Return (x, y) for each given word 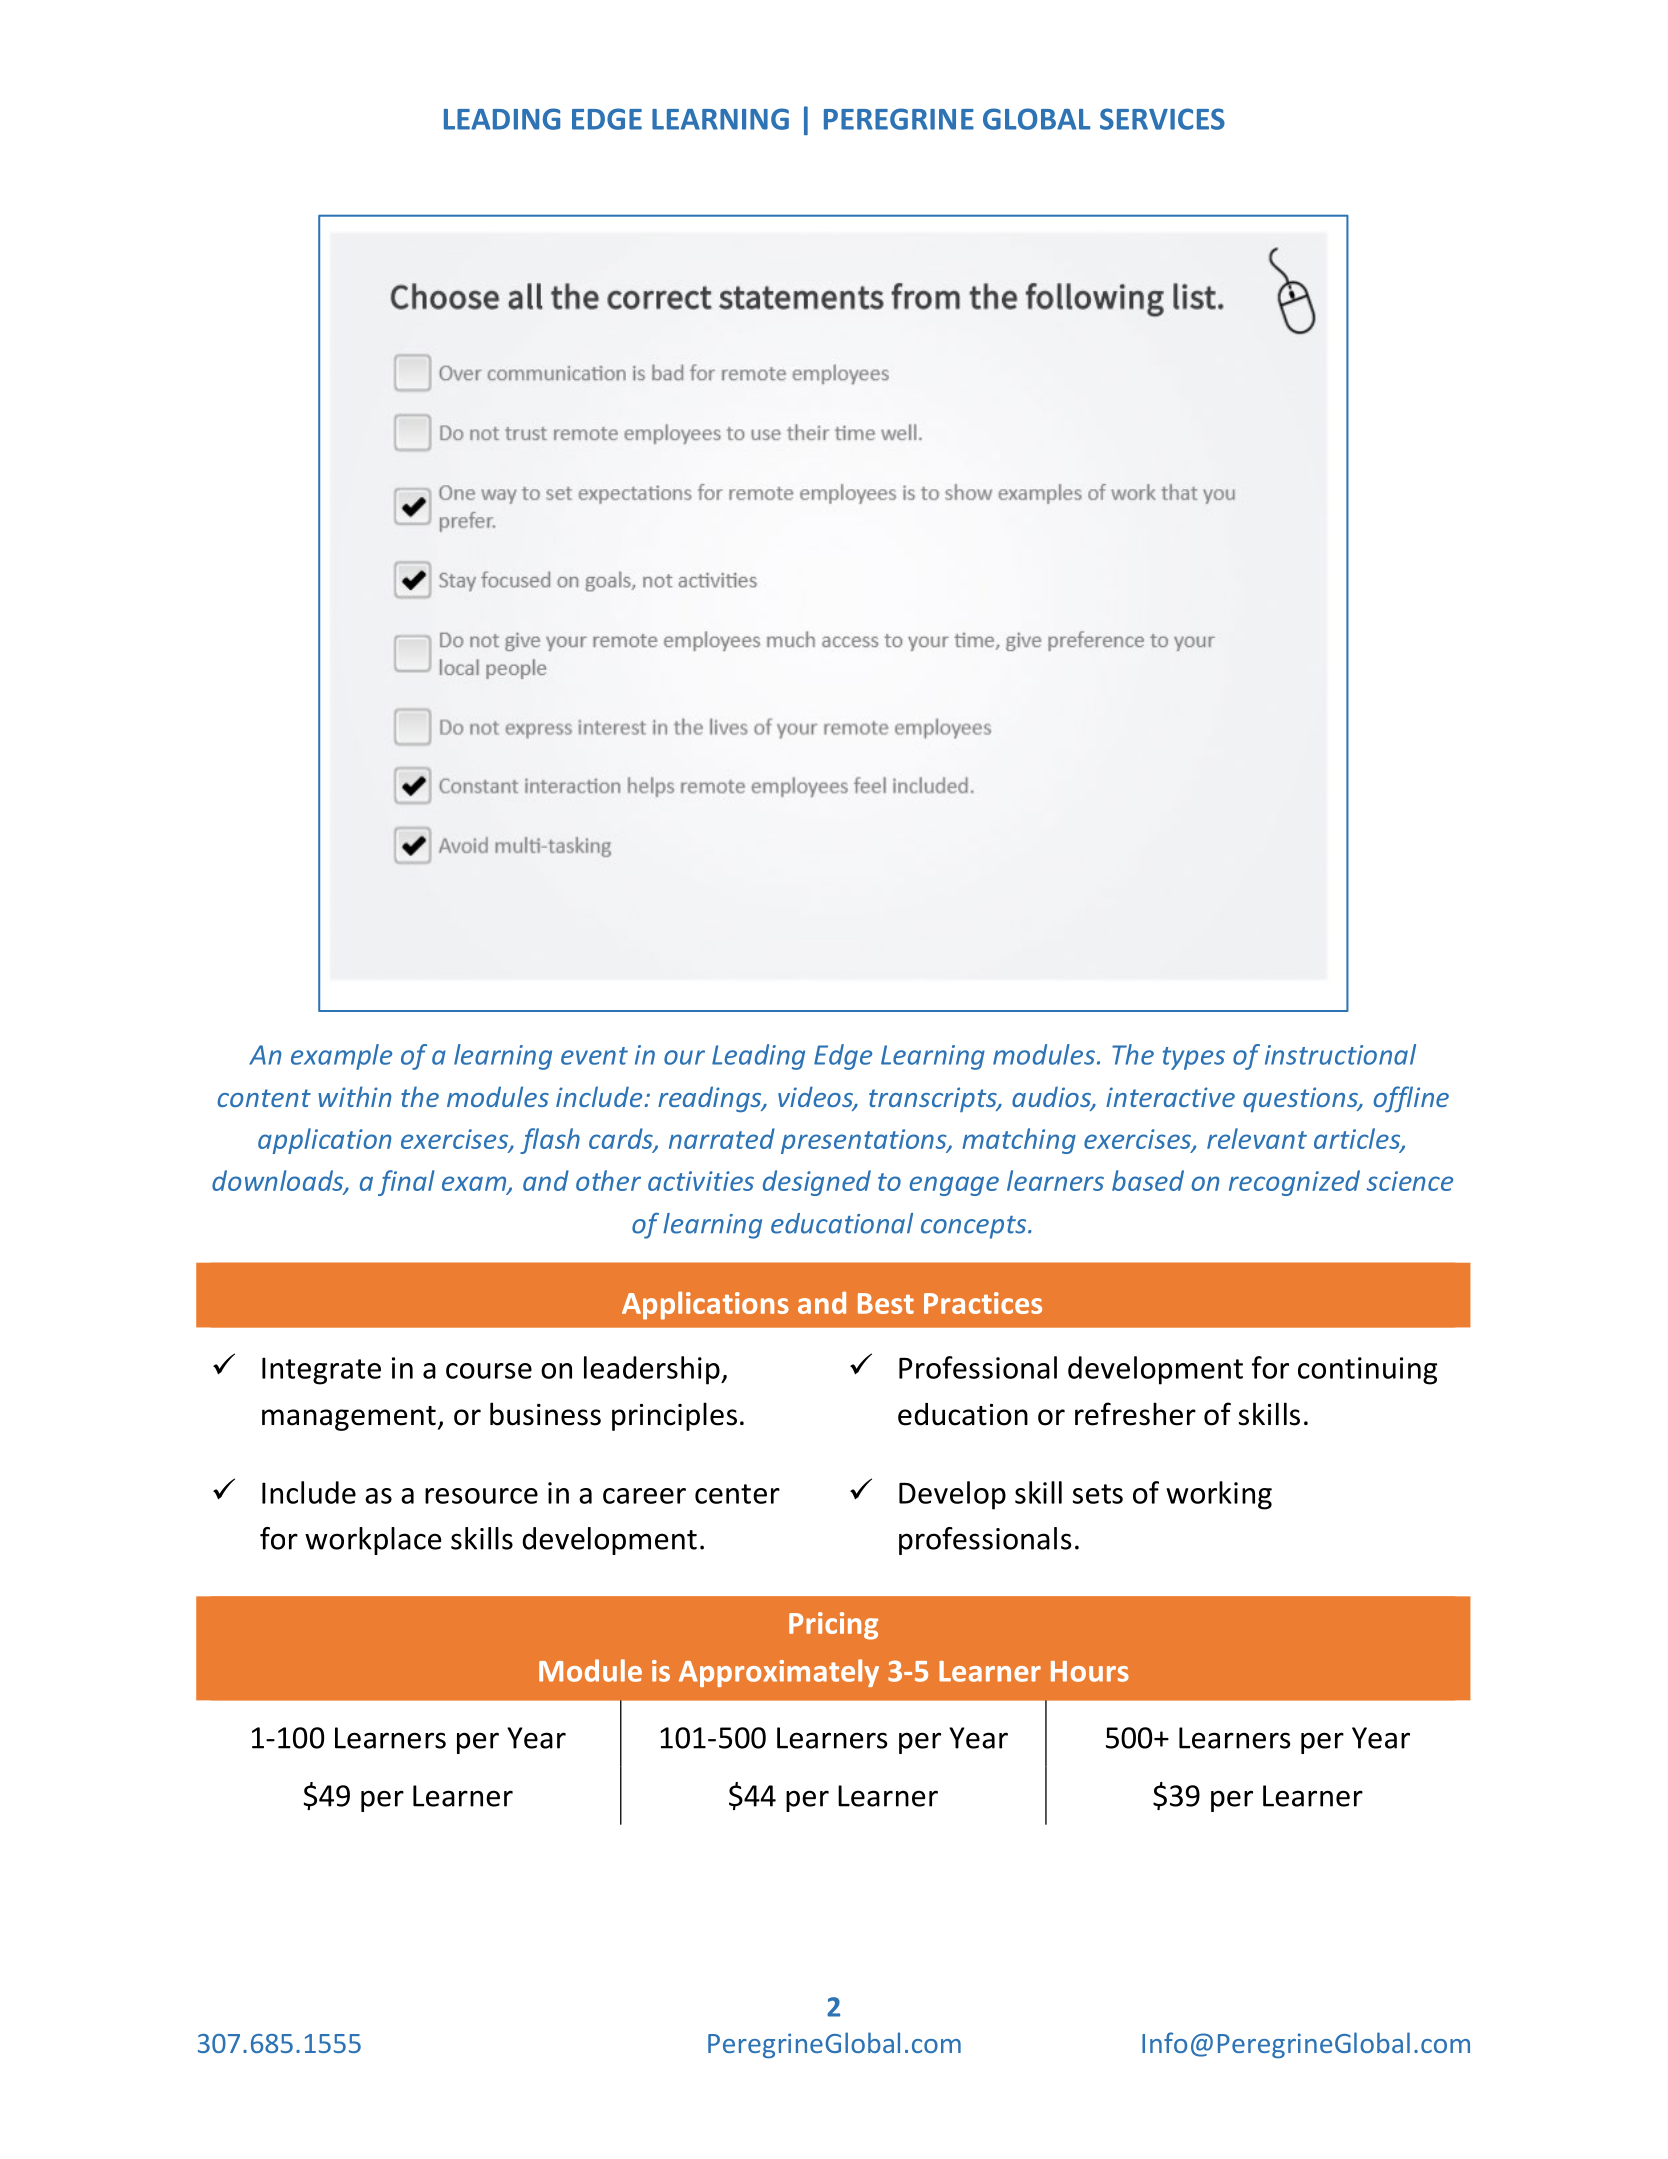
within (355, 1096)
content (264, 1098)
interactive (1170, 1097)
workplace (373, 1541)
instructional (1340, 1054)
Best (886, 1303)
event (594, 1056)
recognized (1294, 1183)
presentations (865, 1141)
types (1194, 1058)
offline (1411, 1099)
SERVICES (1162, 119)
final (406, 1183)
